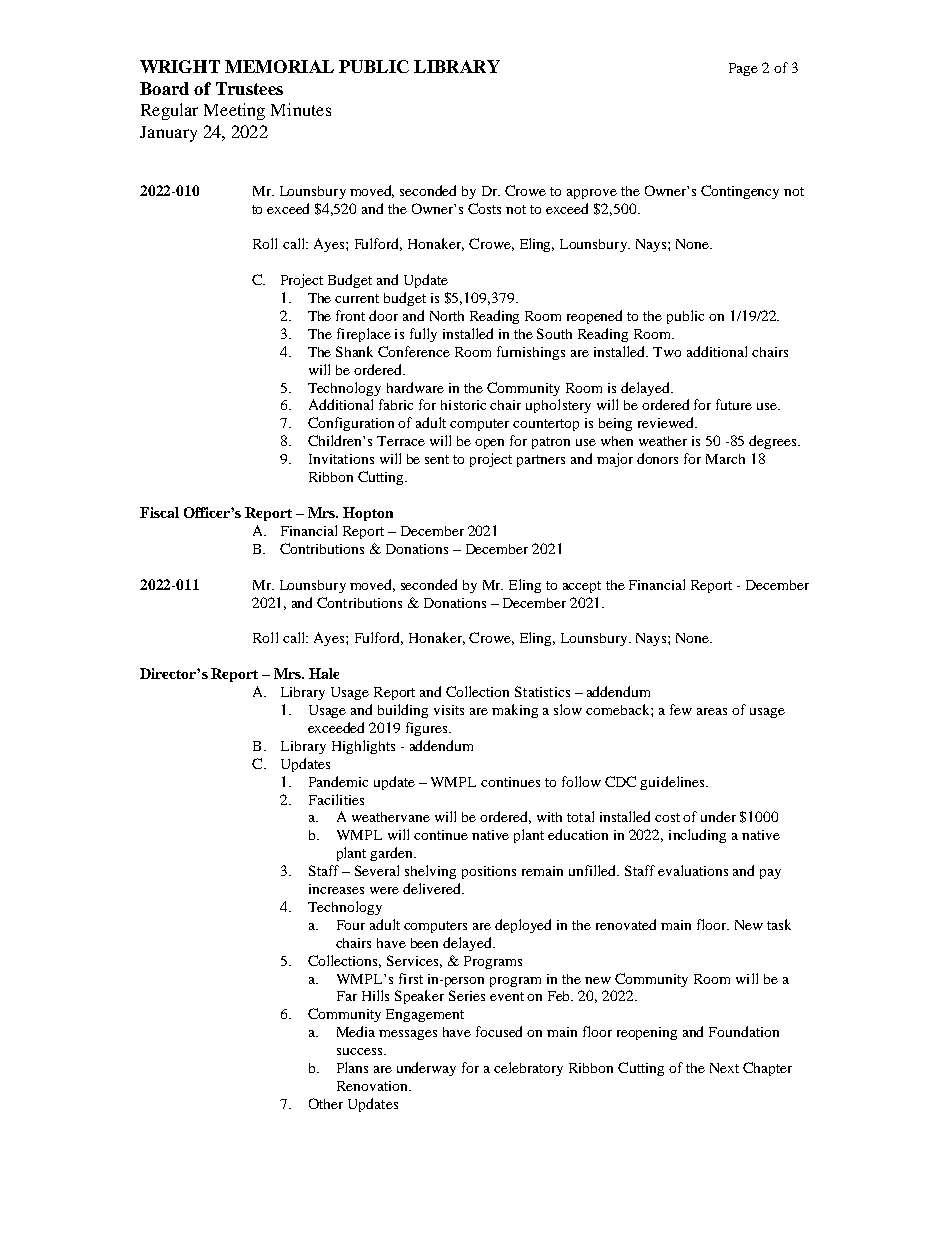 The height and width of the screenshot is (1233, 952). Describe the element at coordinates (743, 69) in the screenshot. I see `Page` at that location.
